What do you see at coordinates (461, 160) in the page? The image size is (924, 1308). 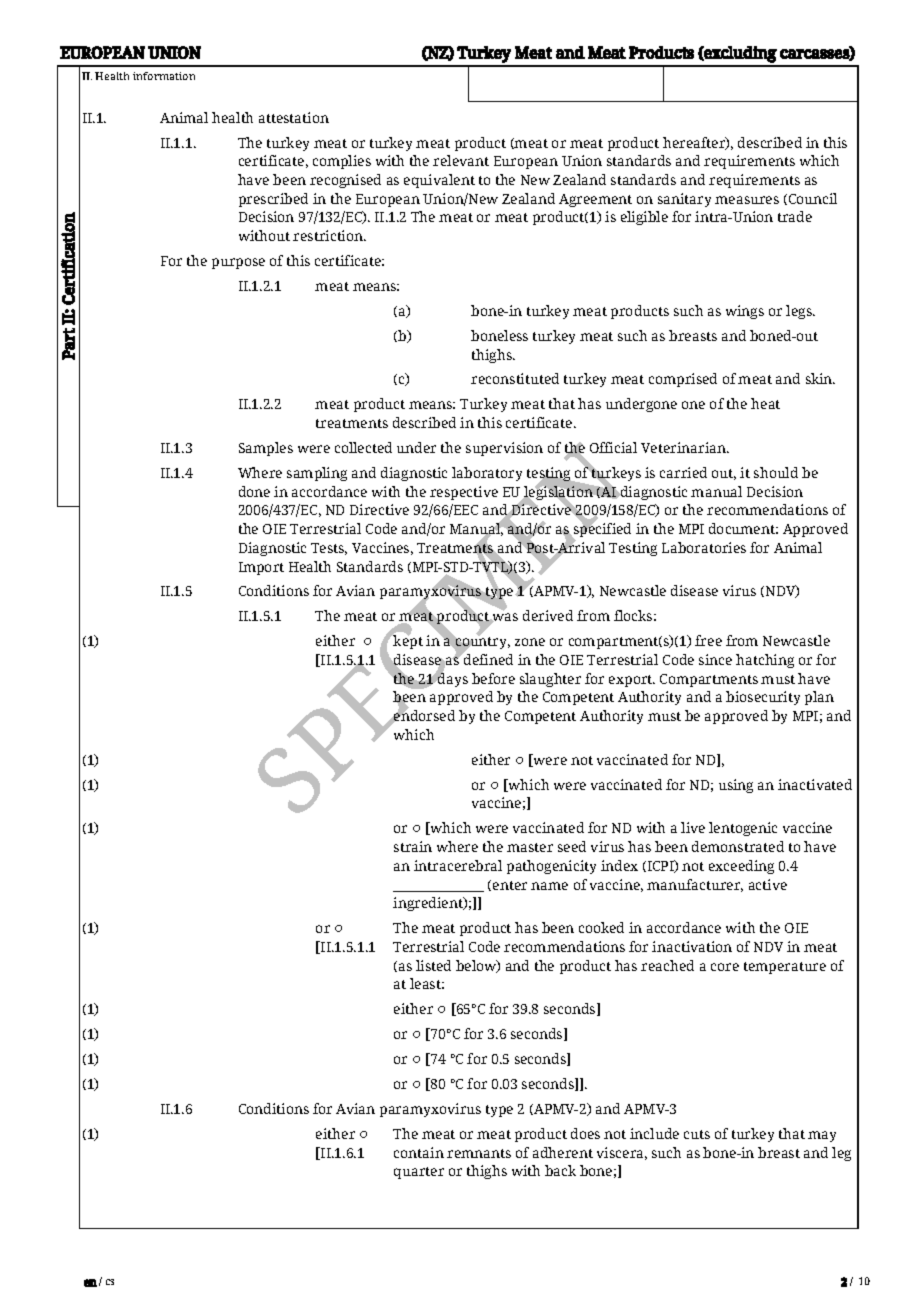 I see `relevant` at bounding box center [461, 160].
